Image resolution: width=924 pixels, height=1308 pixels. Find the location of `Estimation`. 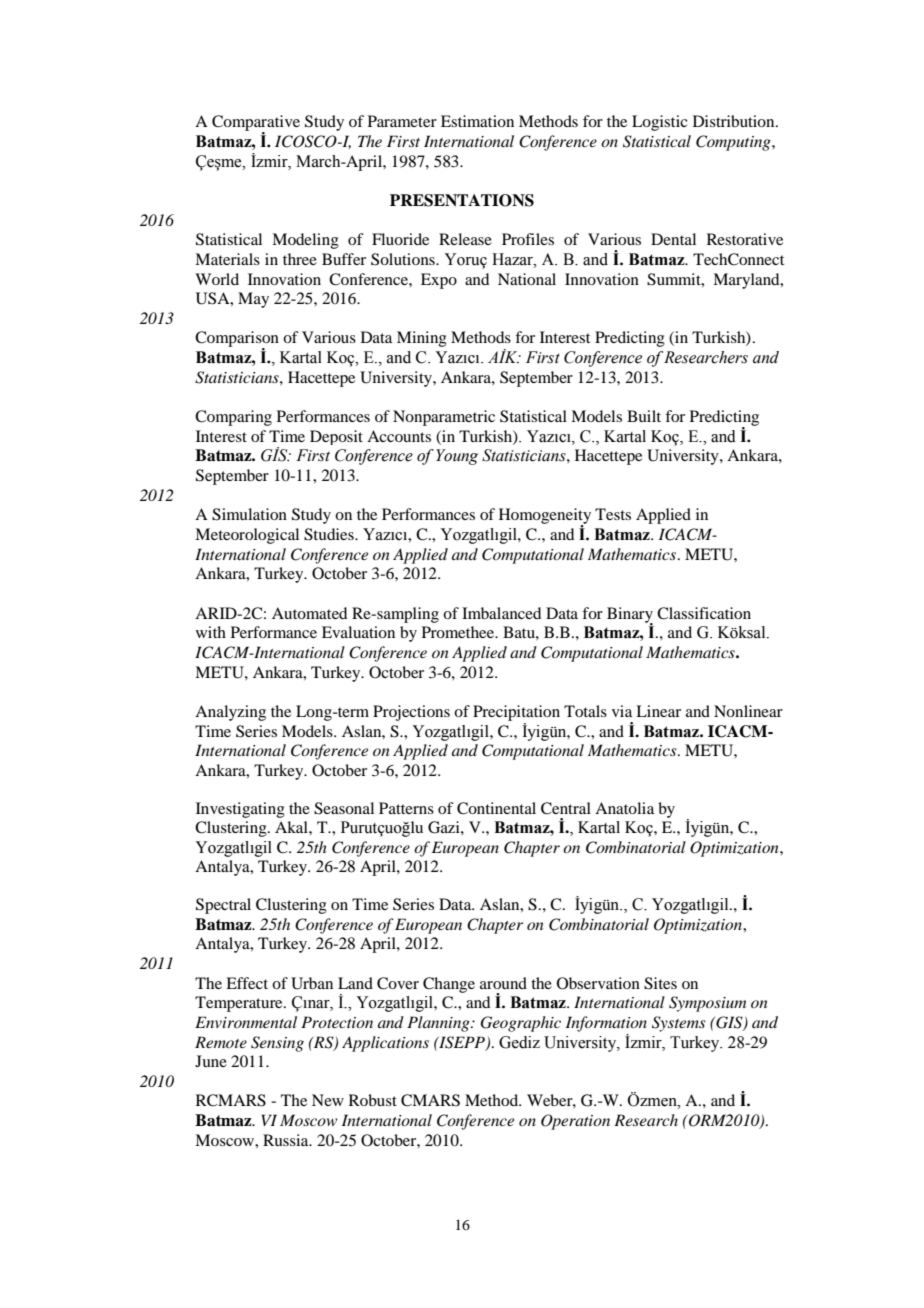

Estimation is located at coordinates (477, 121).
